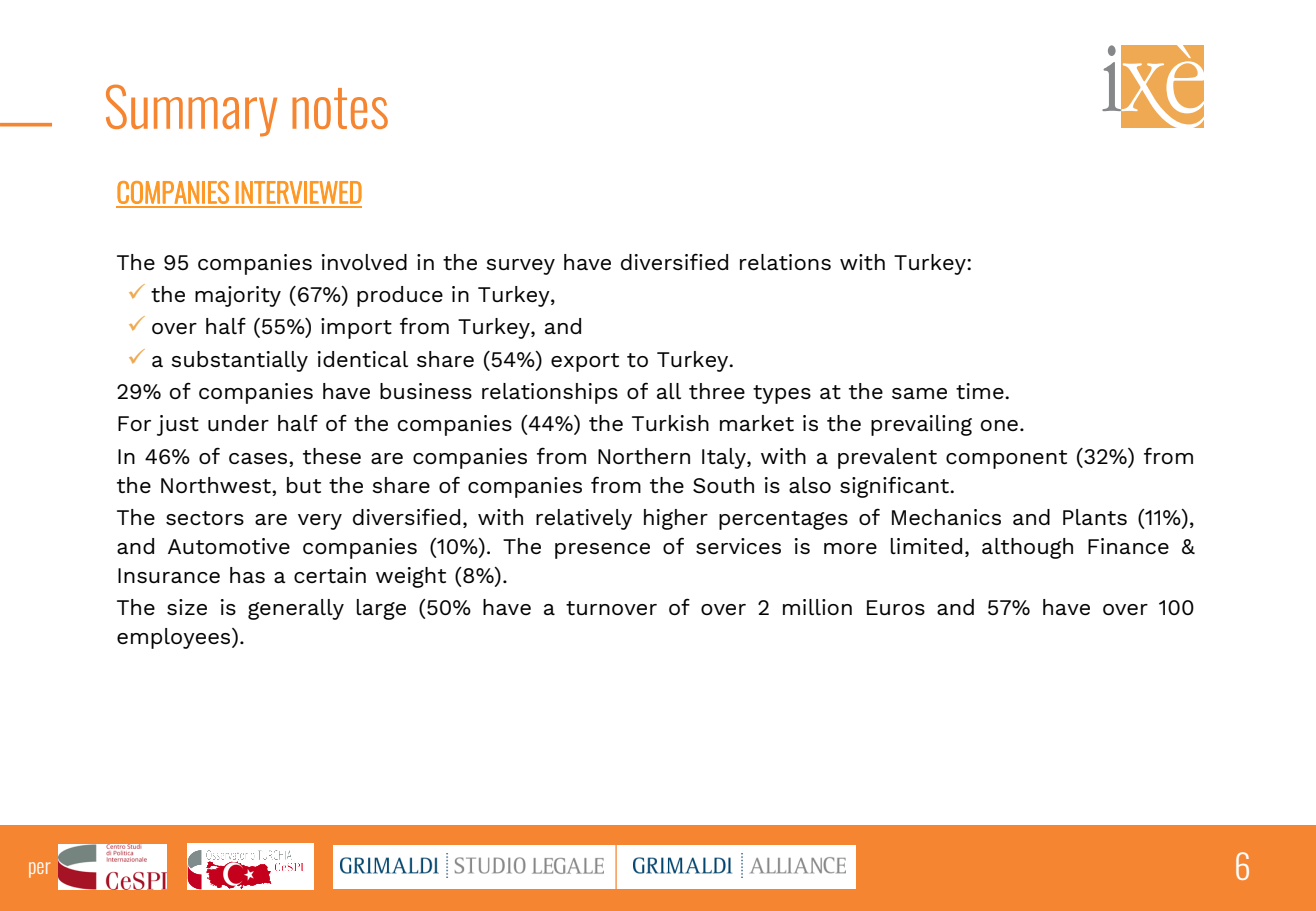 This screenshot has width=1316, height=911. I want to click on Summary, so click(191, 110).
